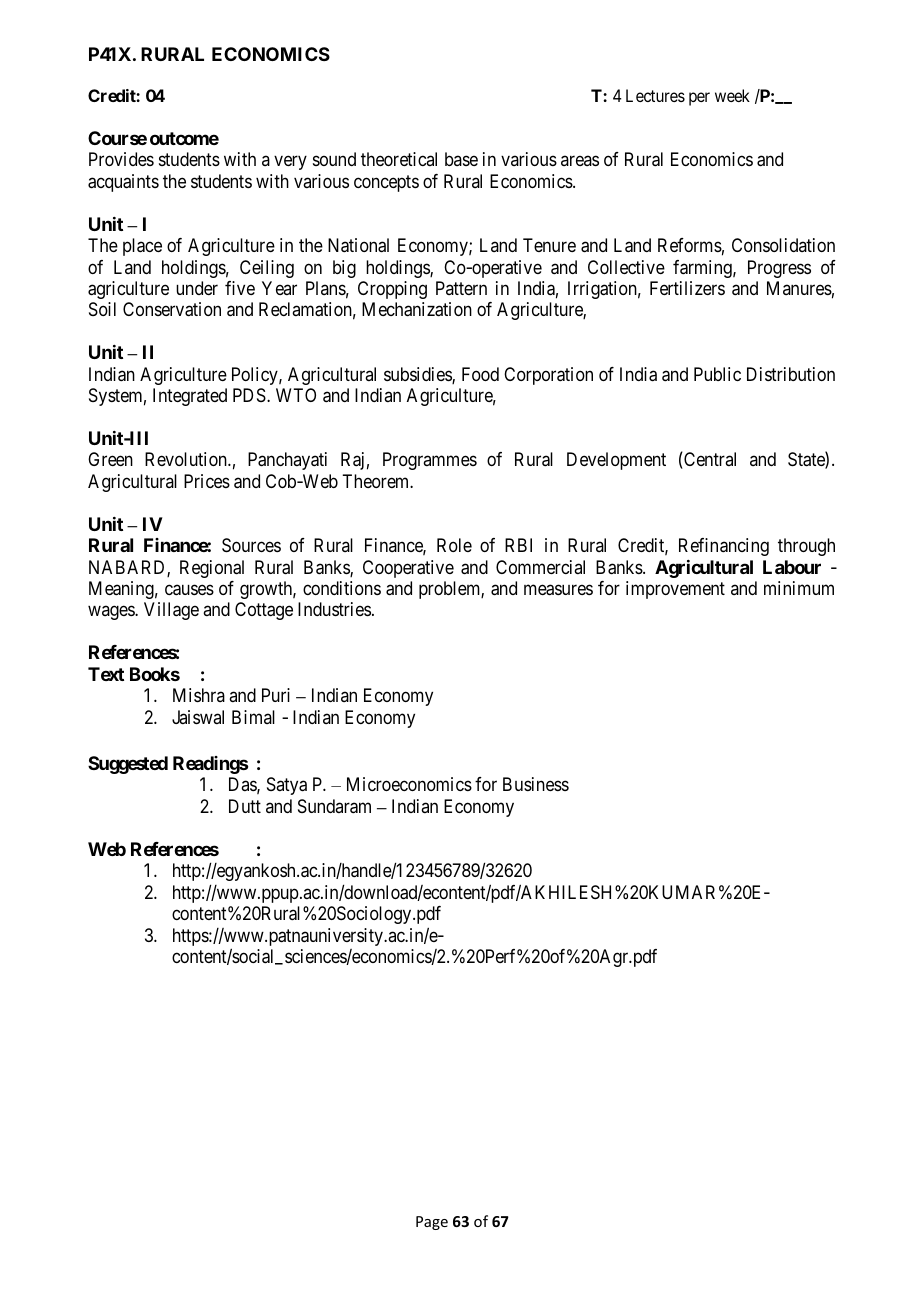 The image size is (924, 1308). What do you see at coordinates (432, 1223) in the screenshot?
I see `Page` at bounding box center [432, 1223].
